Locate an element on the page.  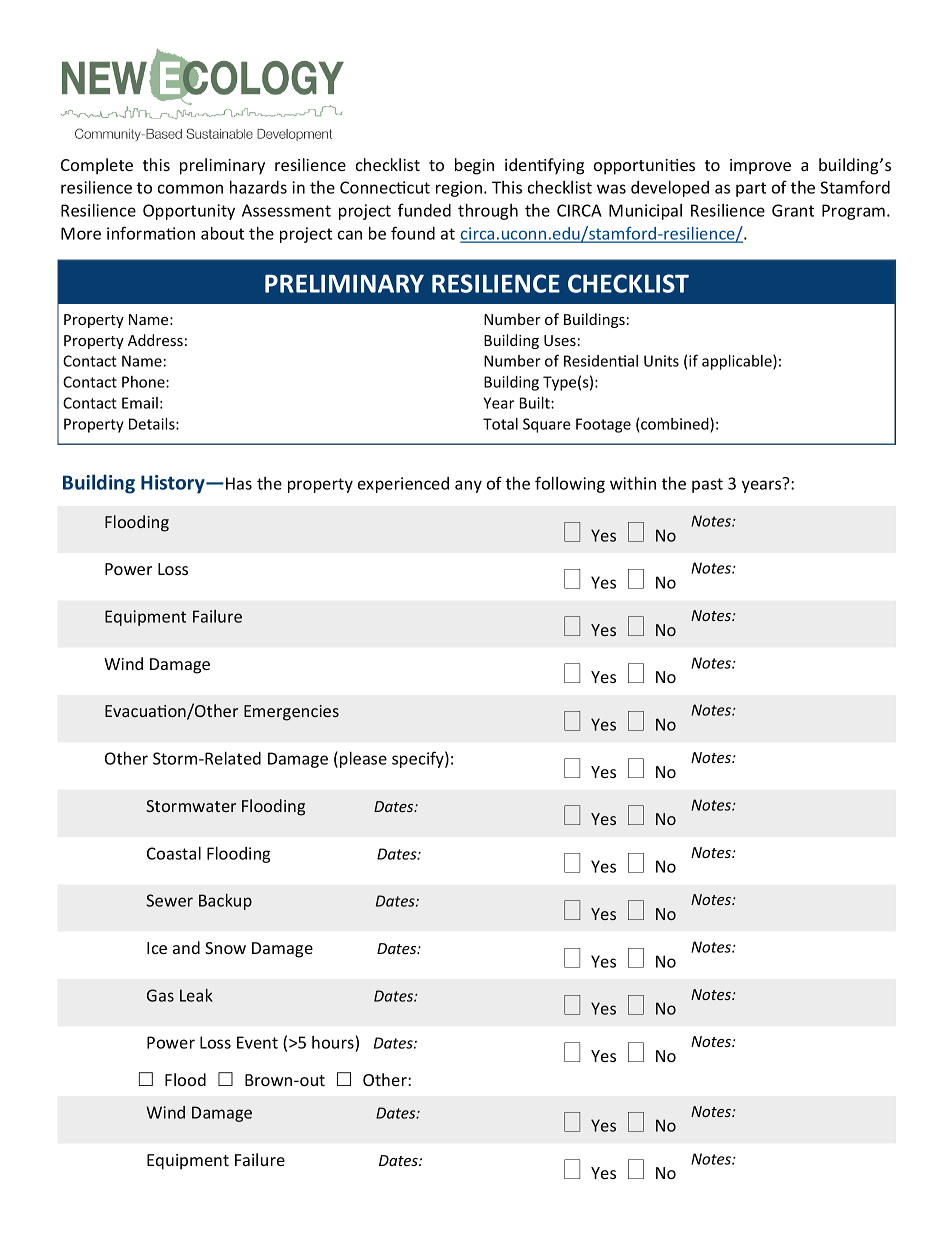
Backup is located at coordinates (225, 902).
